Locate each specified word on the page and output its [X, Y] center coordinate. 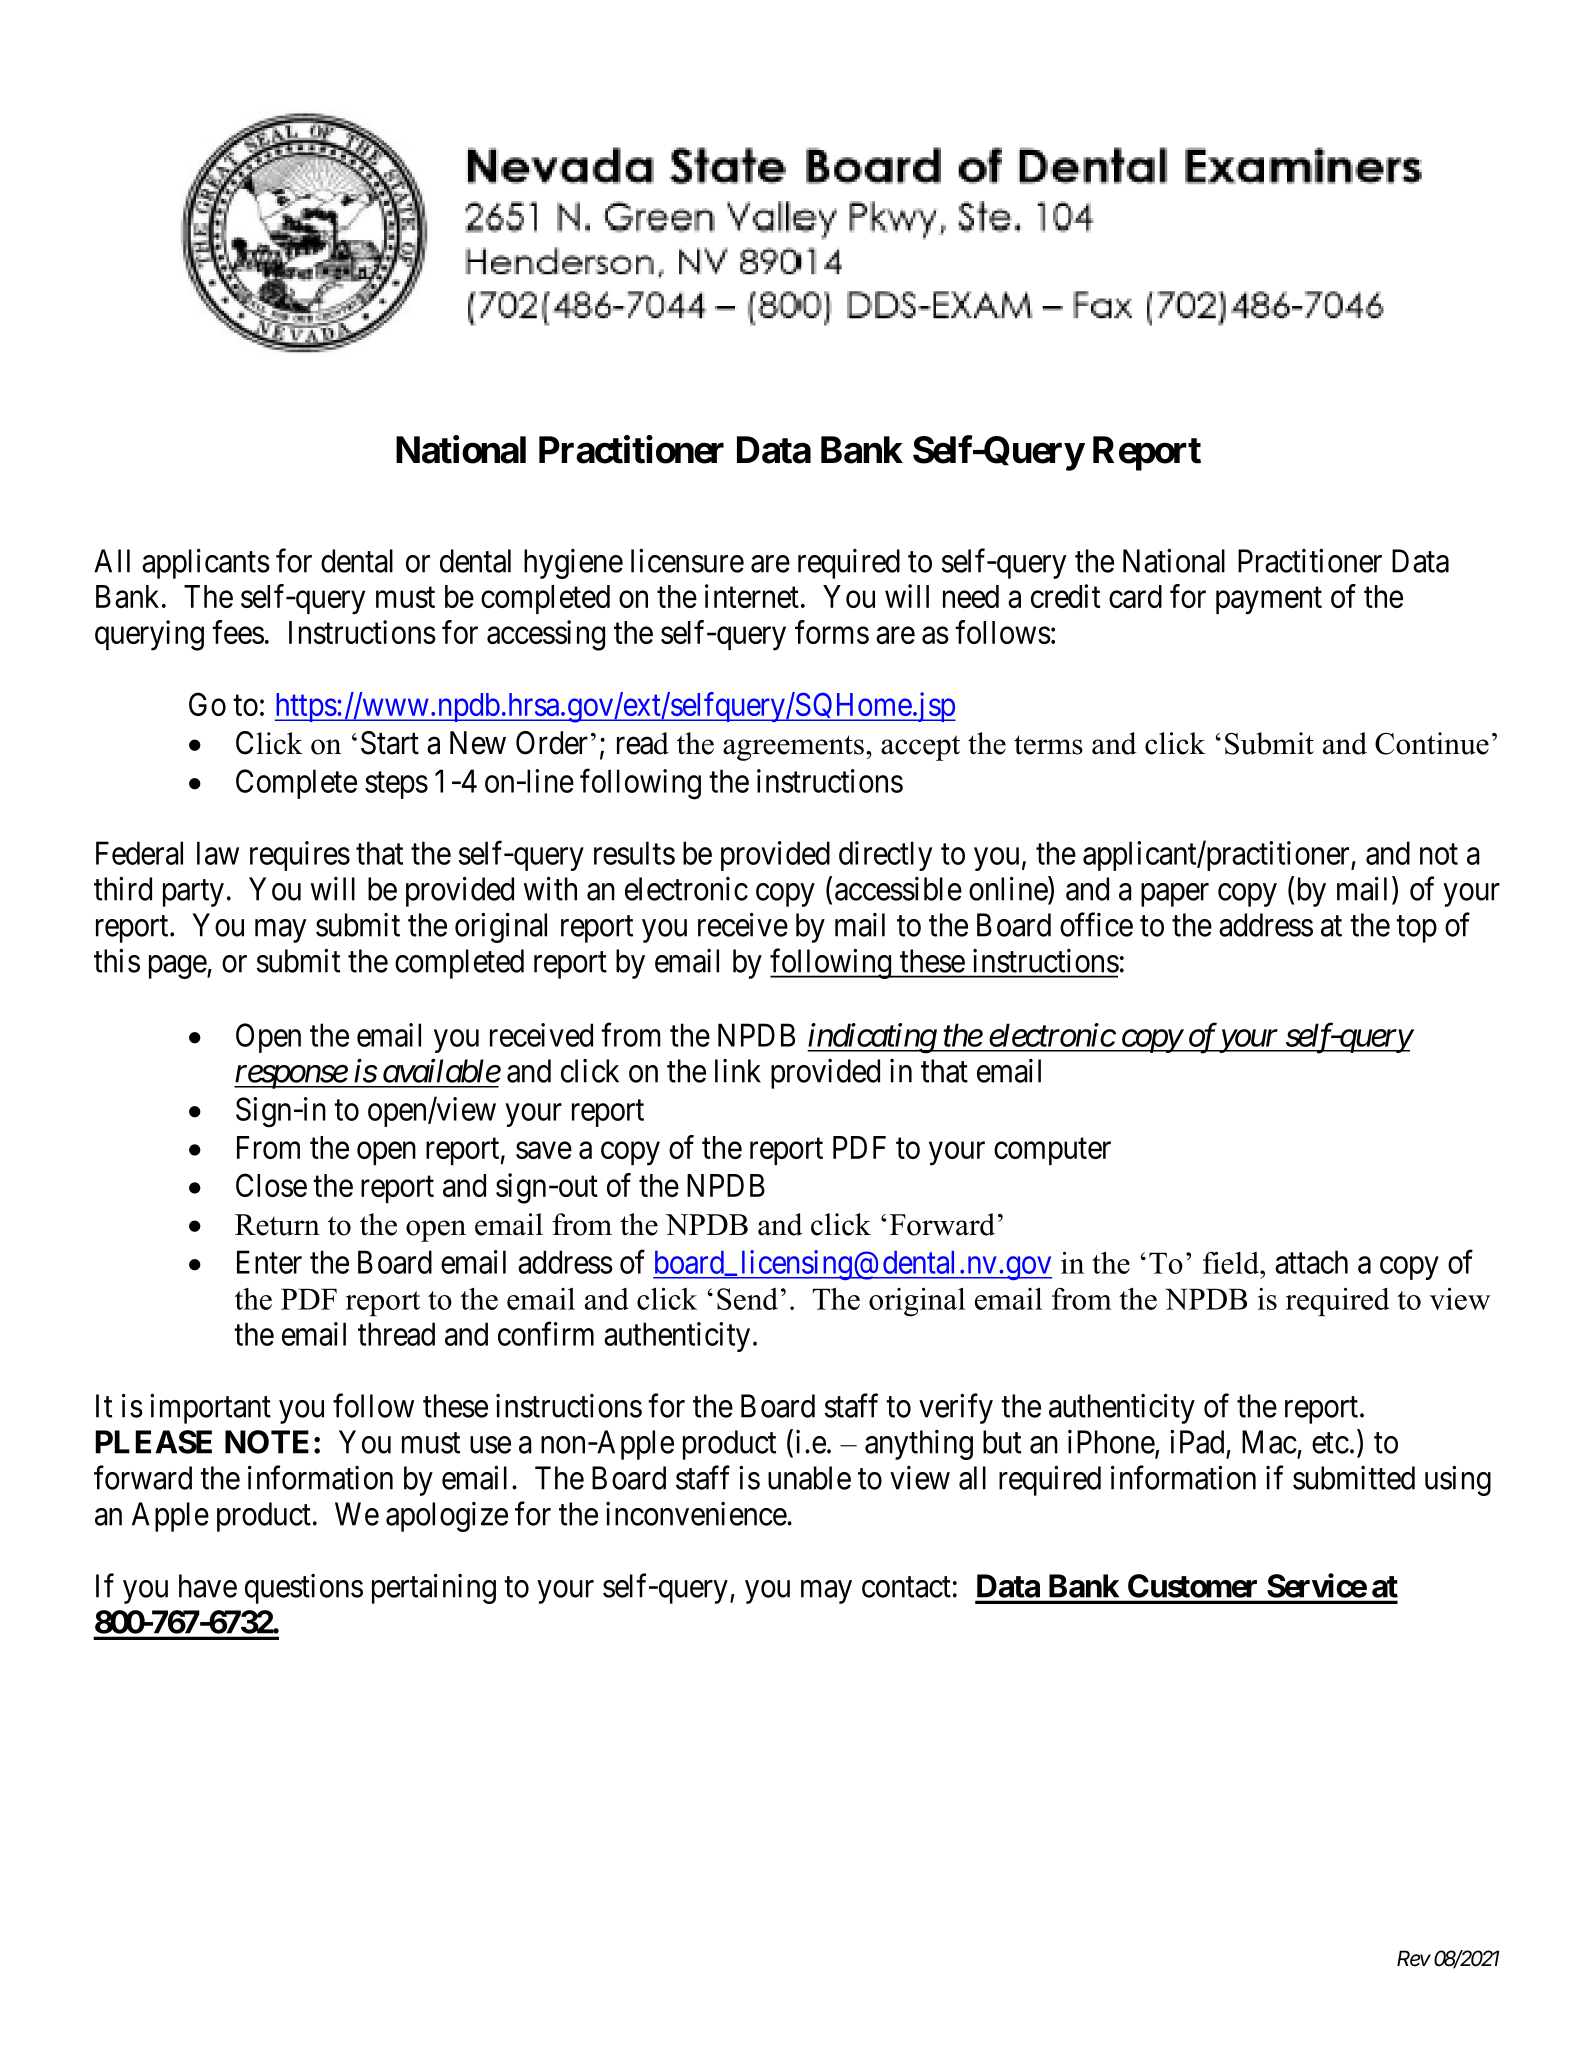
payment [1269, 601]
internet [752, 596]
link [738, 1071]
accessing [546, 635]
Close [271, 1185]
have [208, 1586]
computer [1052, 1151]
